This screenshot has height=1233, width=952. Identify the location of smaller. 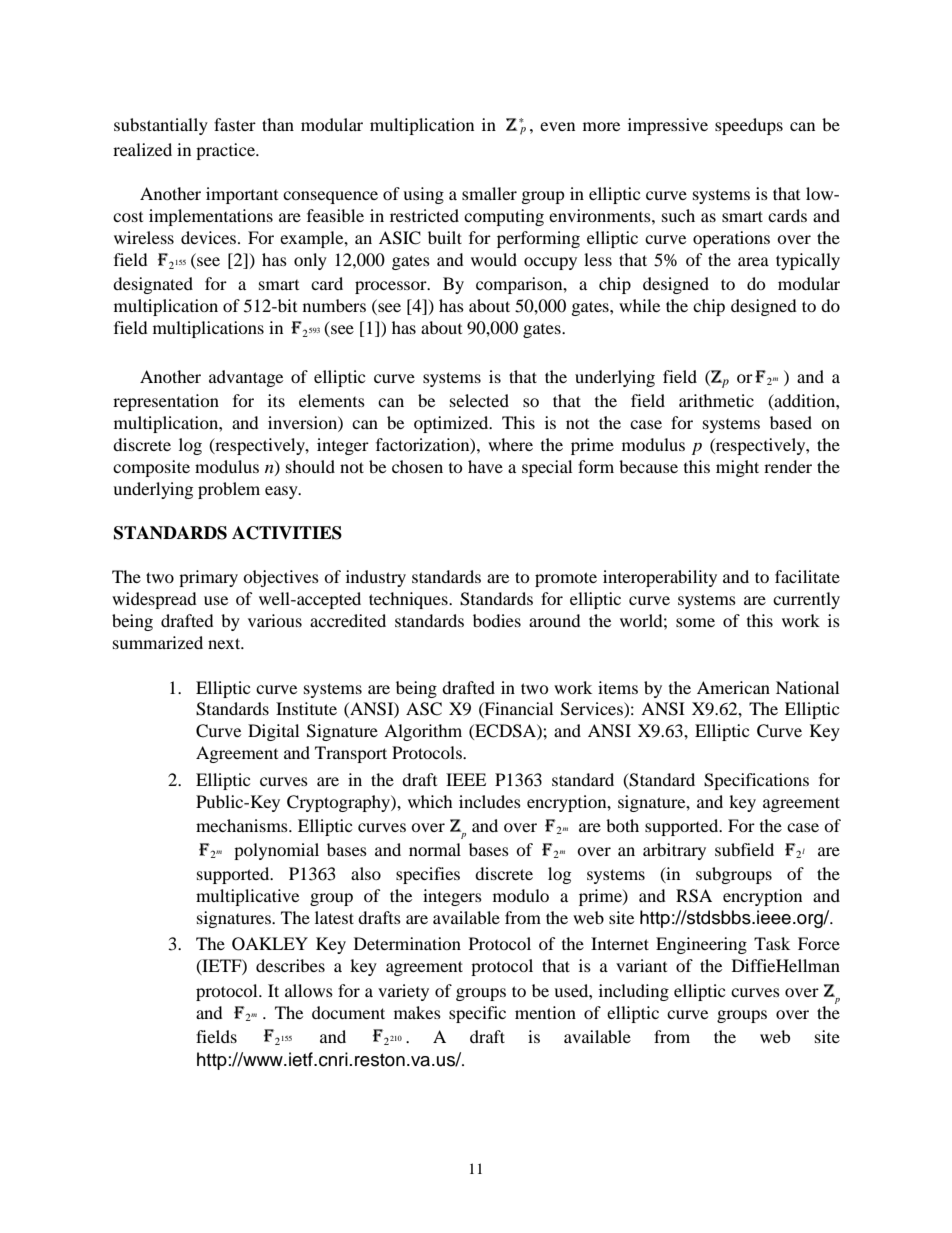
(489, 193).
